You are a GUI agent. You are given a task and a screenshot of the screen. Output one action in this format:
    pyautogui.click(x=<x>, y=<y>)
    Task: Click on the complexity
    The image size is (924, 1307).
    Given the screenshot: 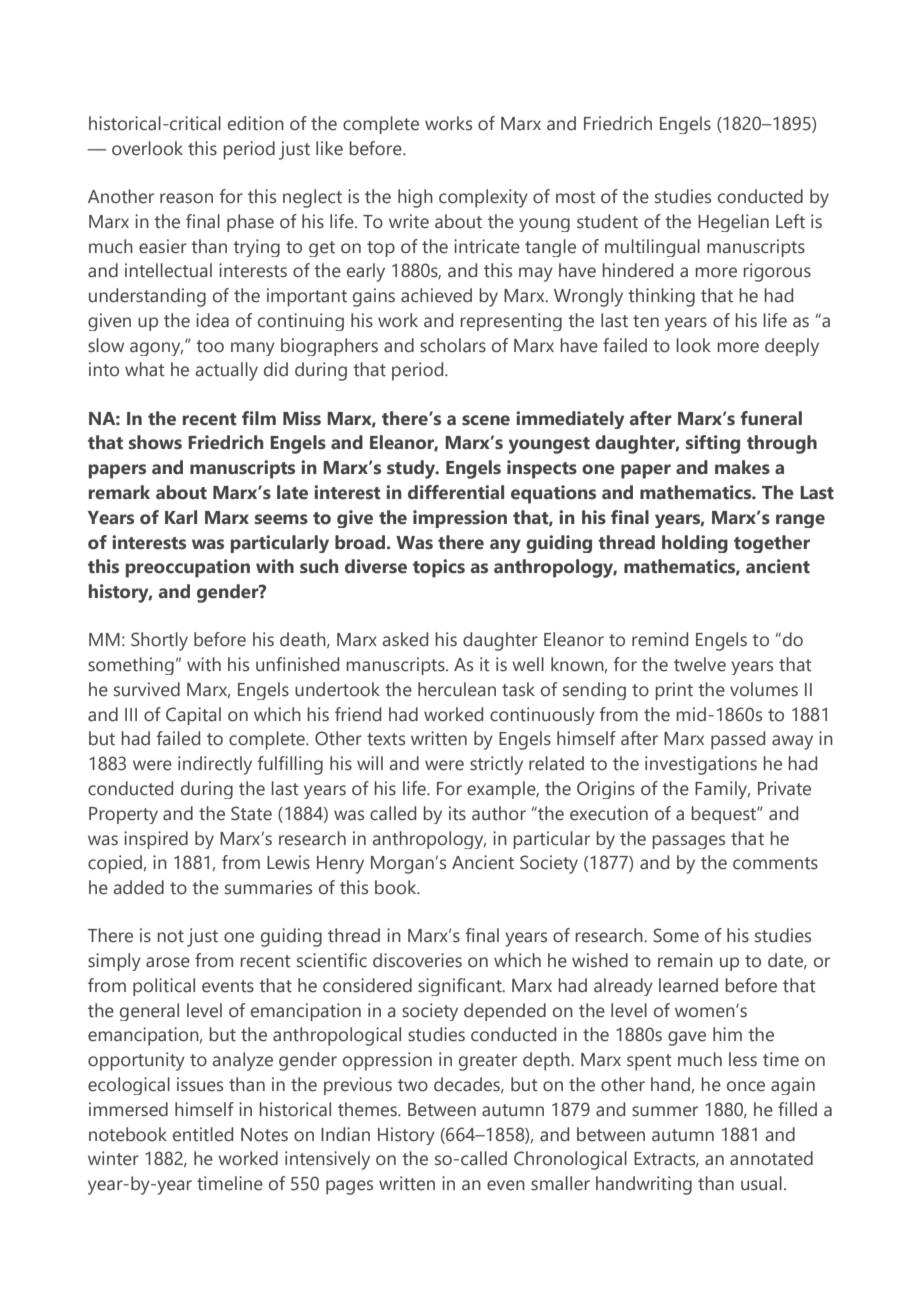 What is the action you would take?
    pyautogui.click(x=483, y=198)
